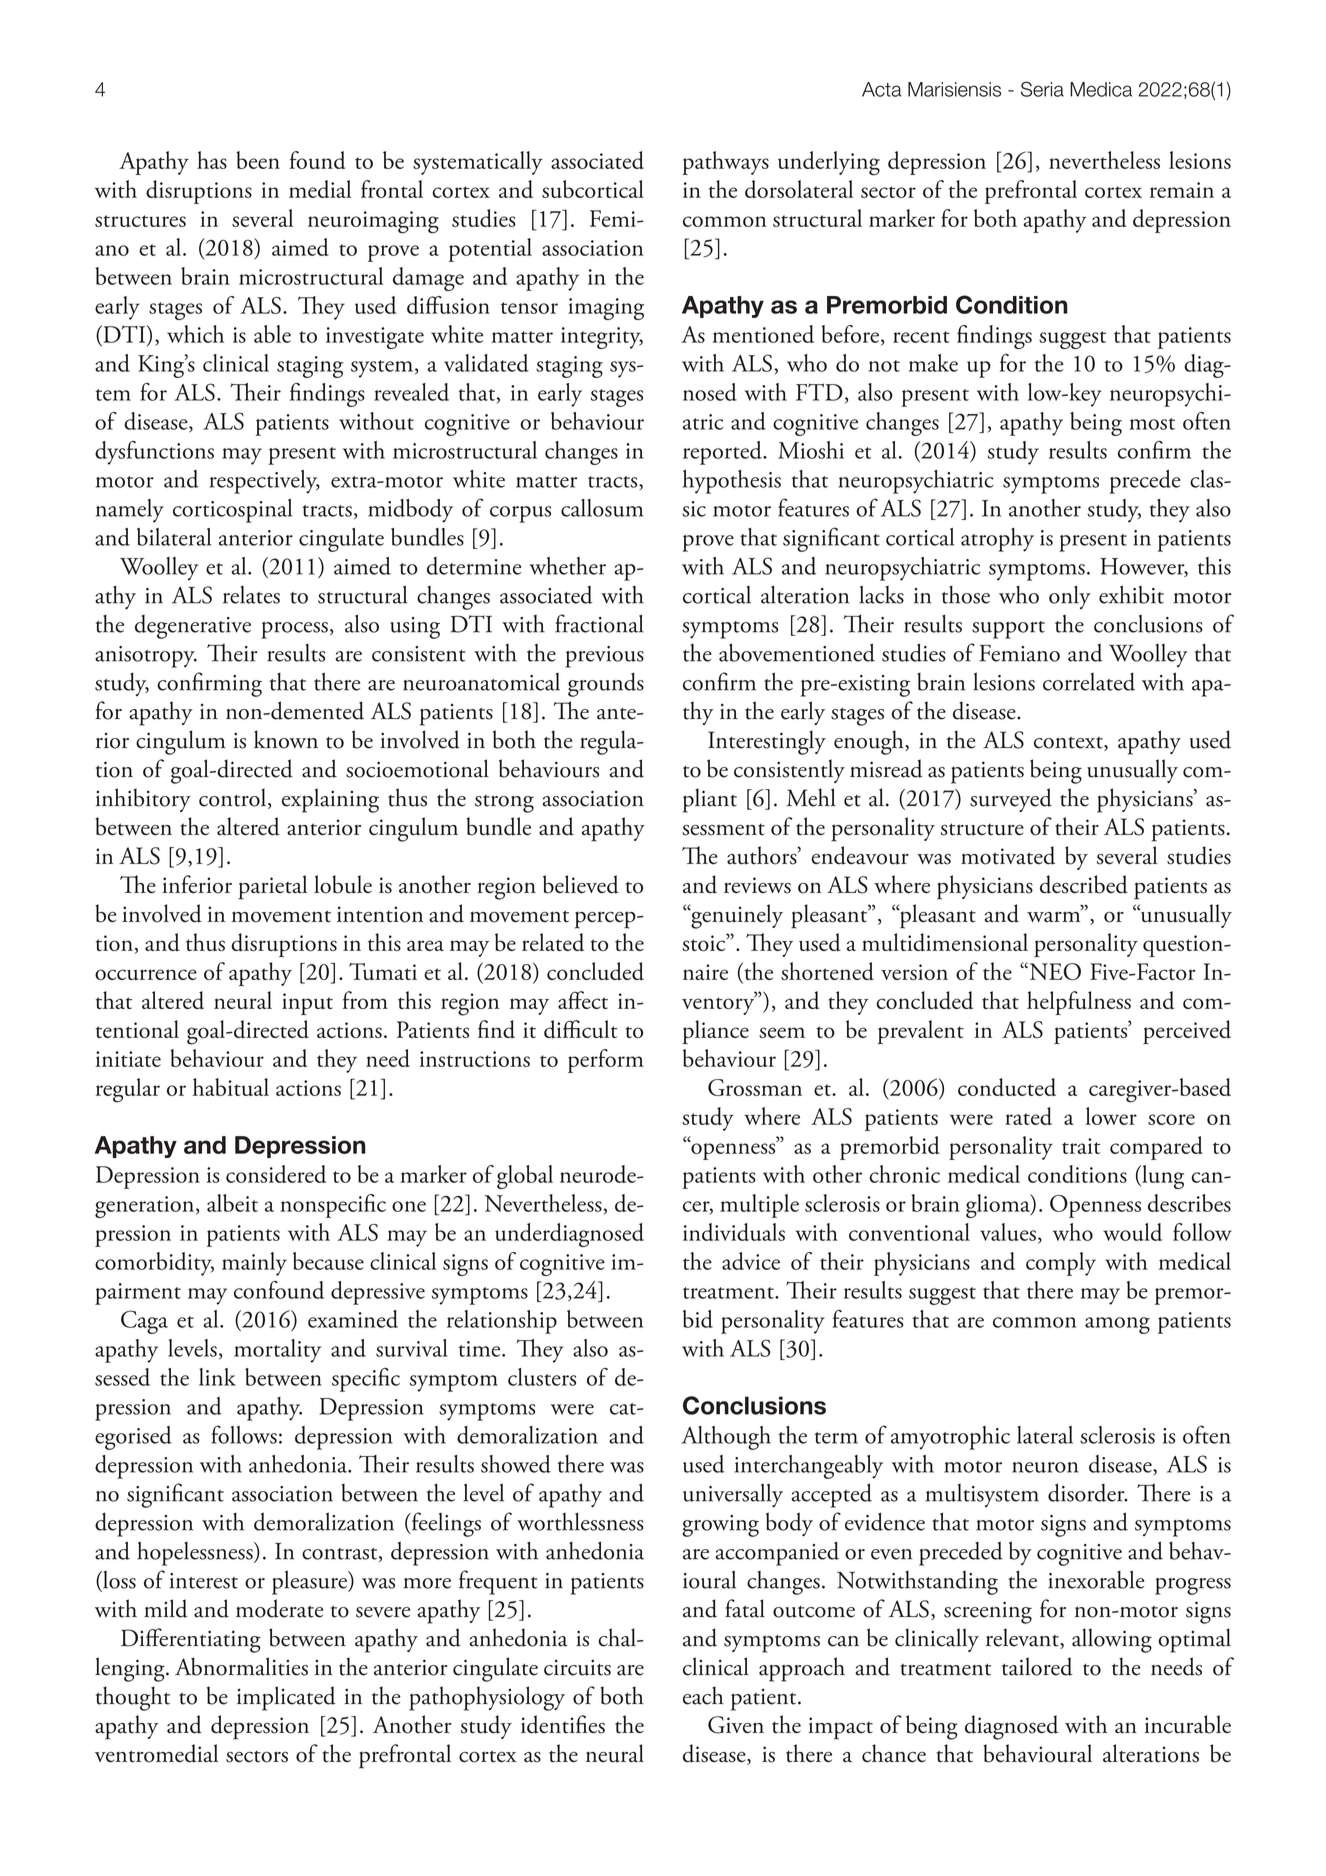 This image has width=1326, height=1876. I want to click on remain, so click(1182, 190).
